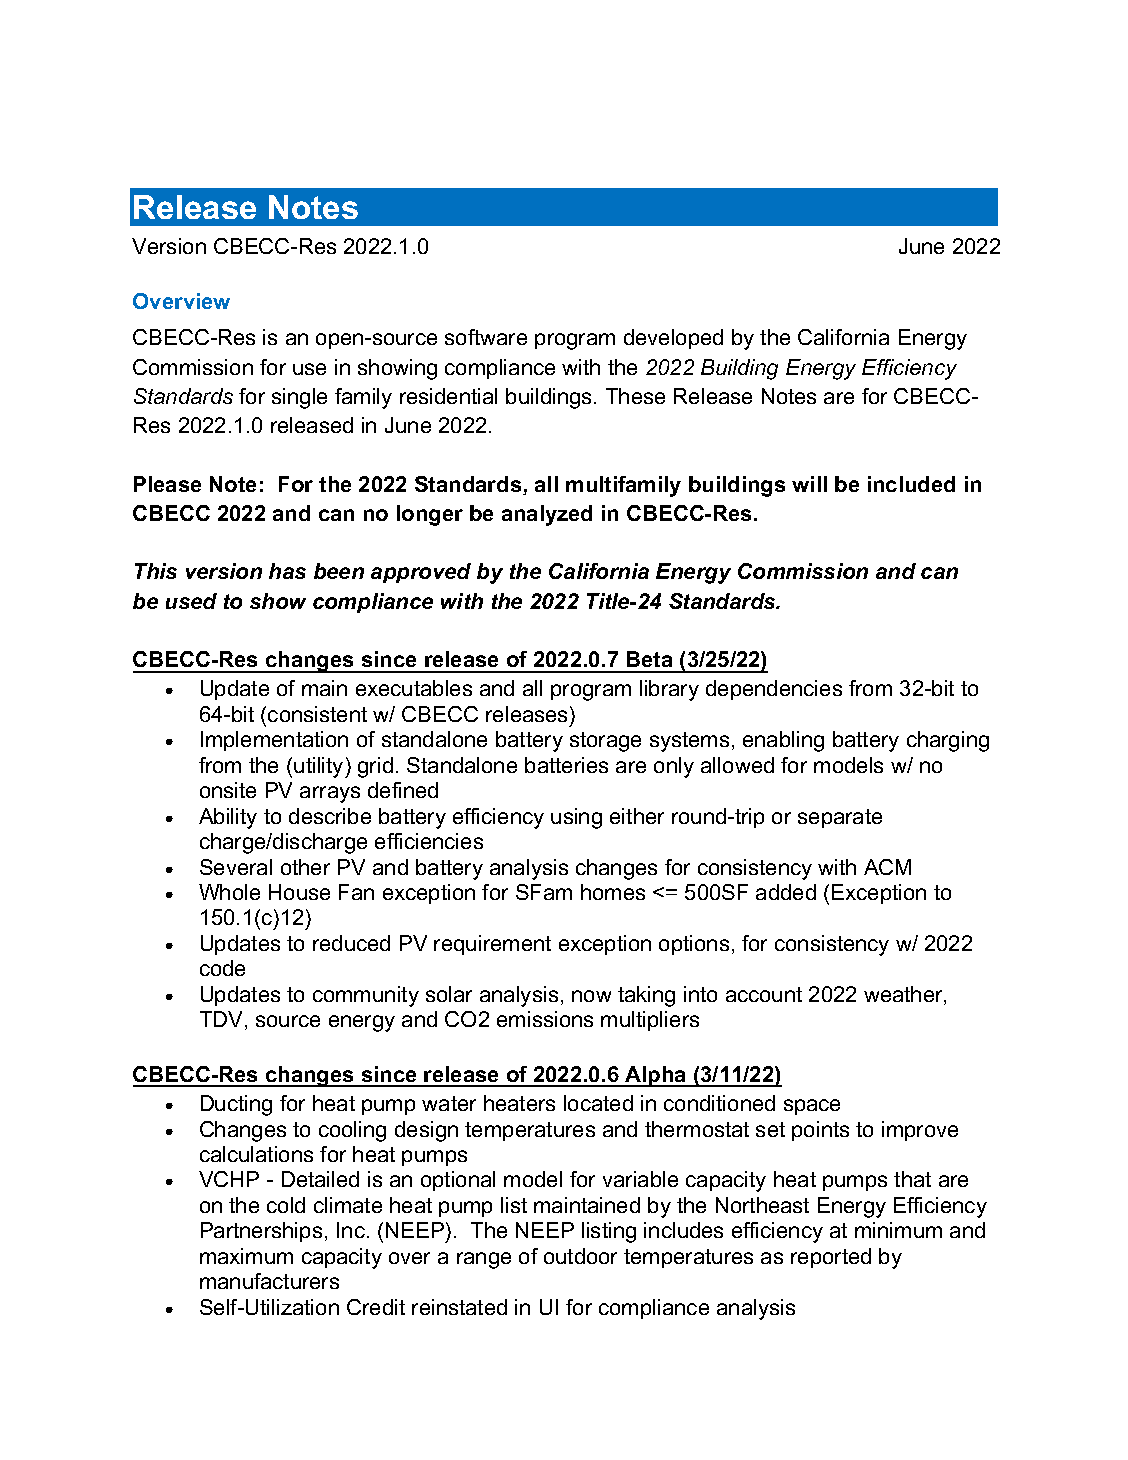 The width and height of the document is (1128, 1460). What do you see at coordinates (613, 892) in the document?
I see `homes` at bounding box center [613, 892].
